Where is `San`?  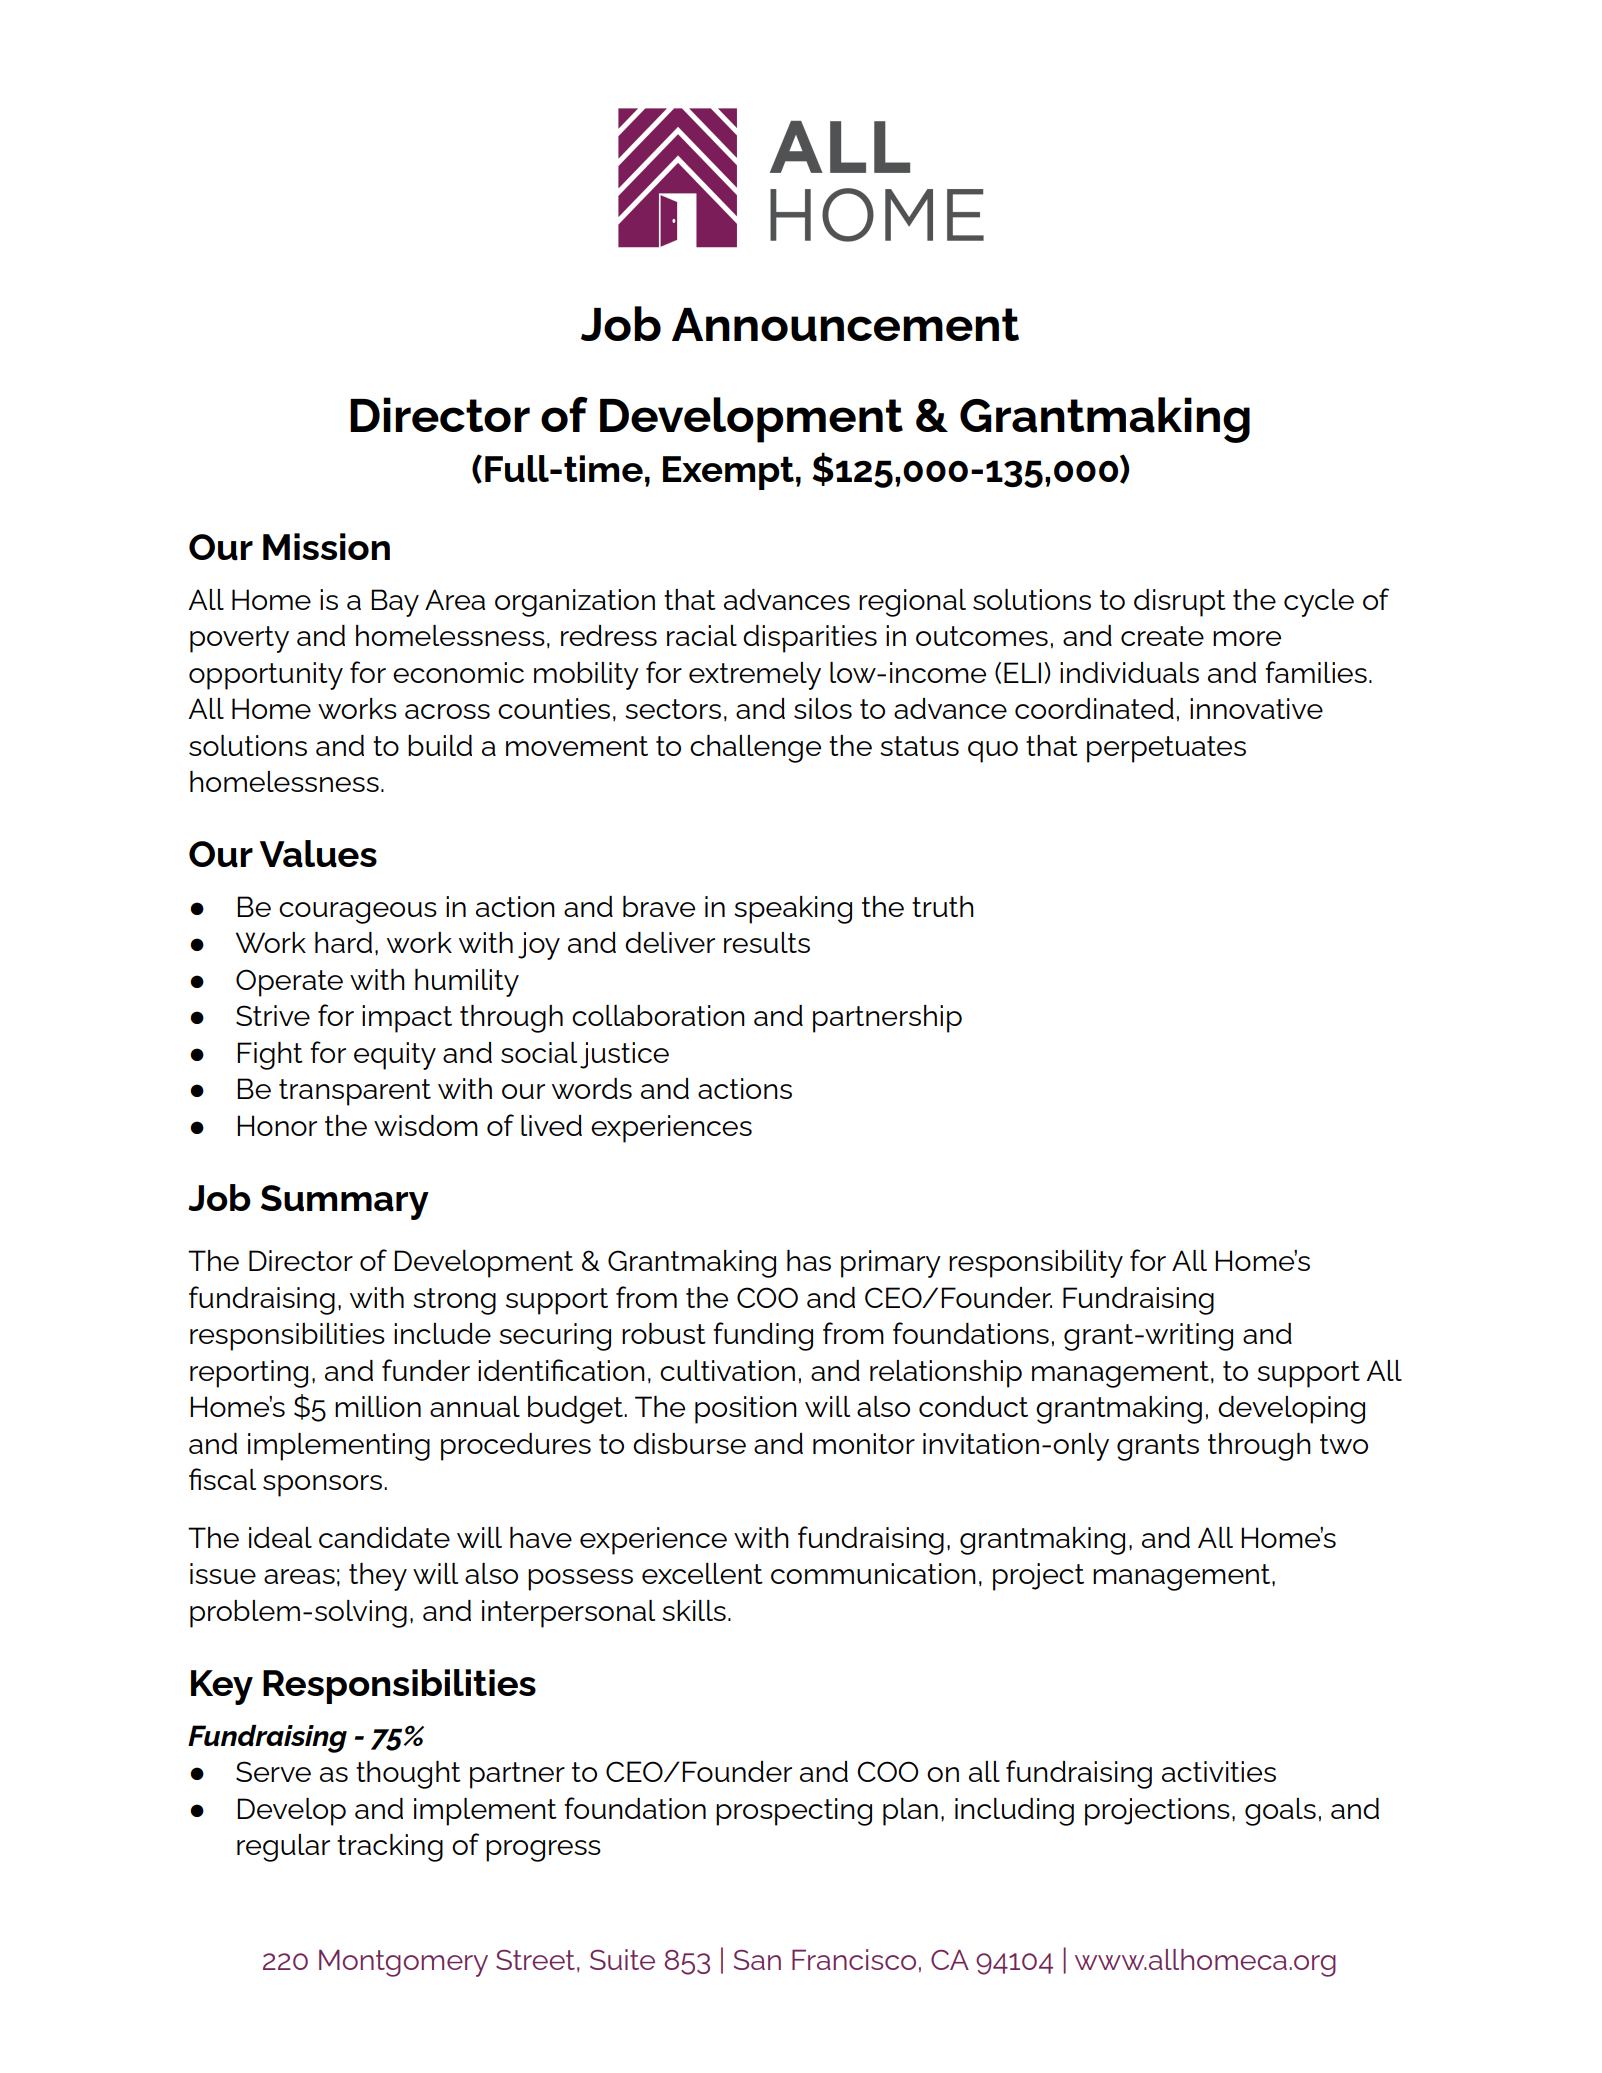
San is located at coordinates (757, 1960).
